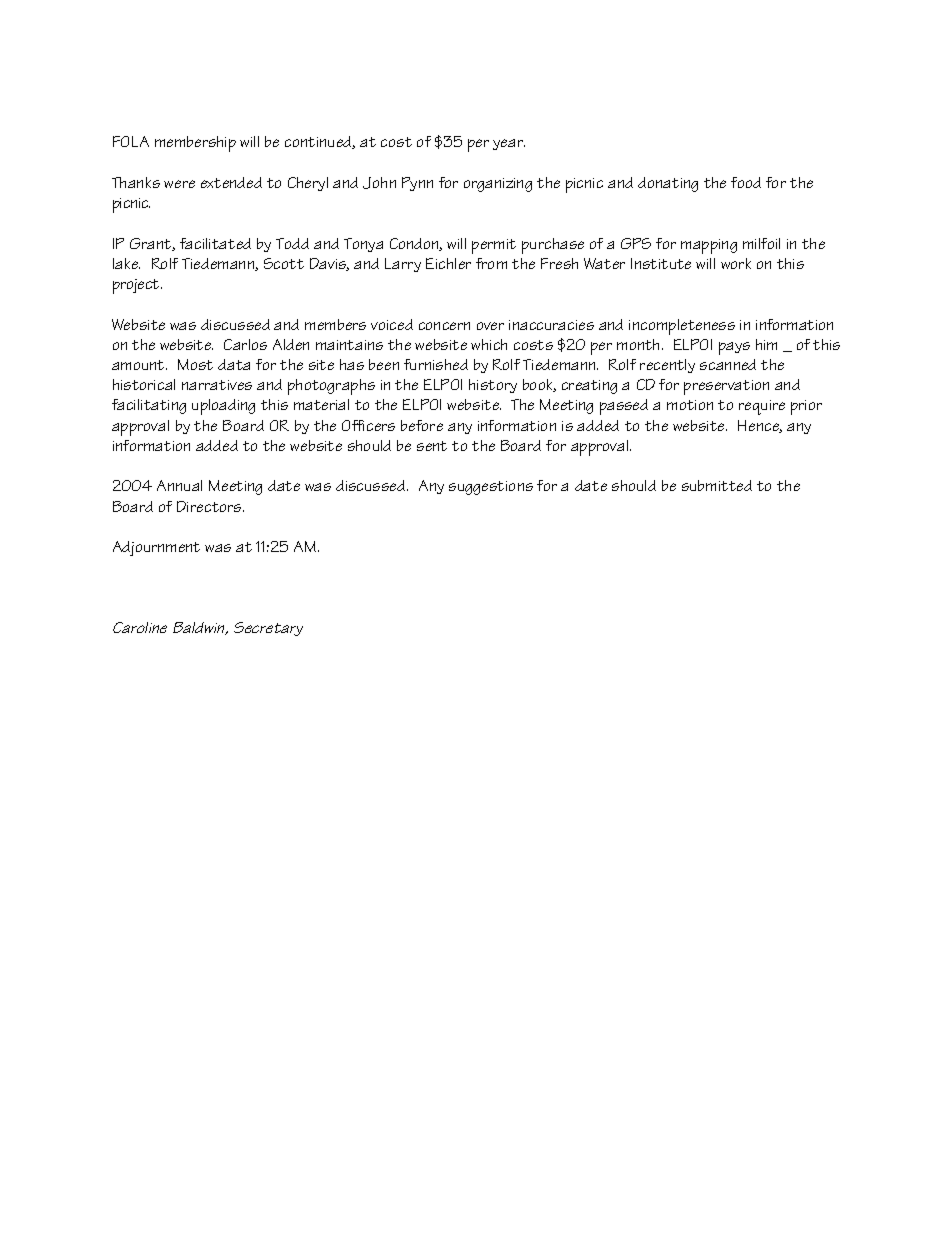  I want to click on from, so click(491, 263).
